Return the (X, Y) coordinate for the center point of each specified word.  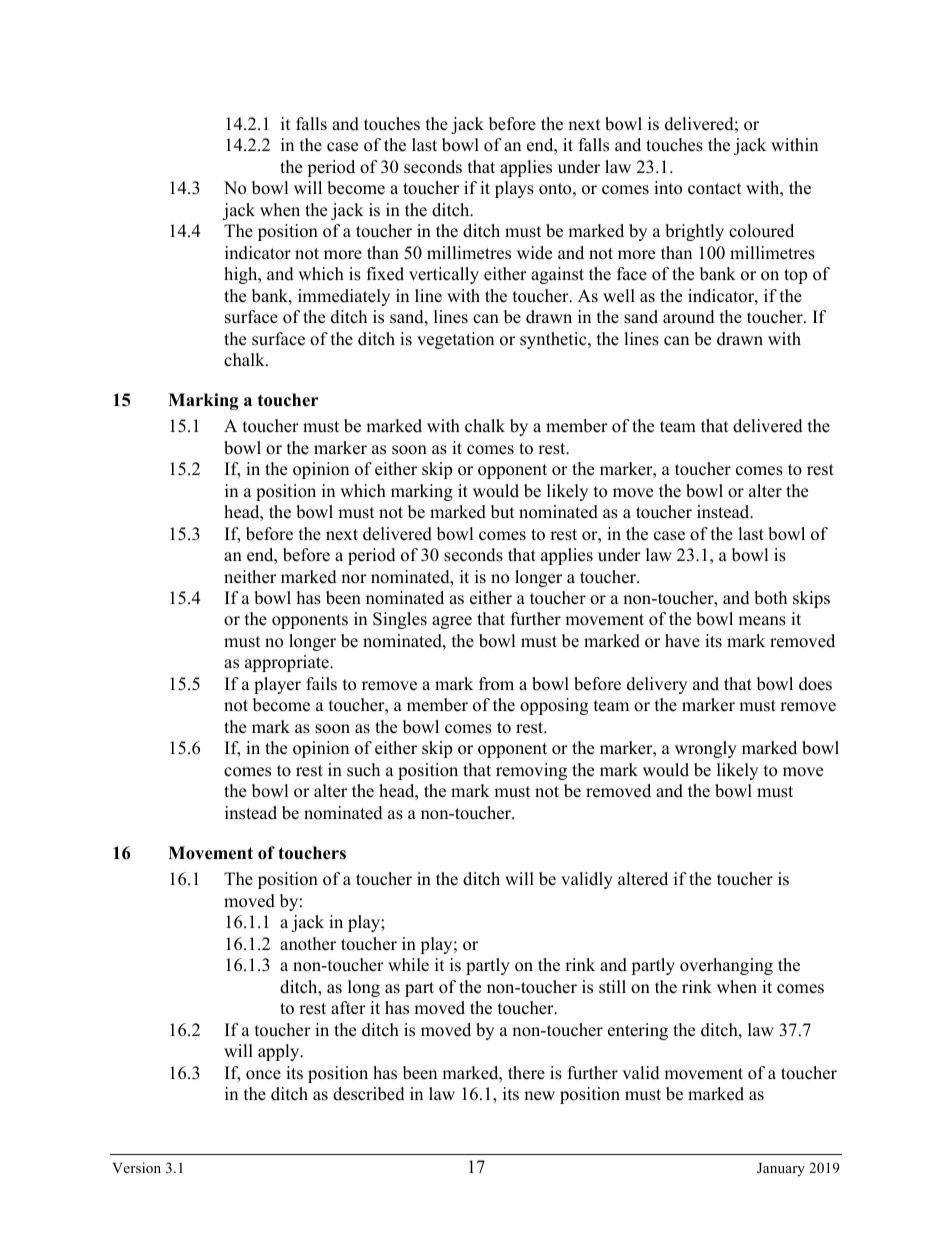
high (242, 275)
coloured (761, 231)
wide (534, 253)
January (781, 1170)
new (539, 1096)
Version (136, 1167)
